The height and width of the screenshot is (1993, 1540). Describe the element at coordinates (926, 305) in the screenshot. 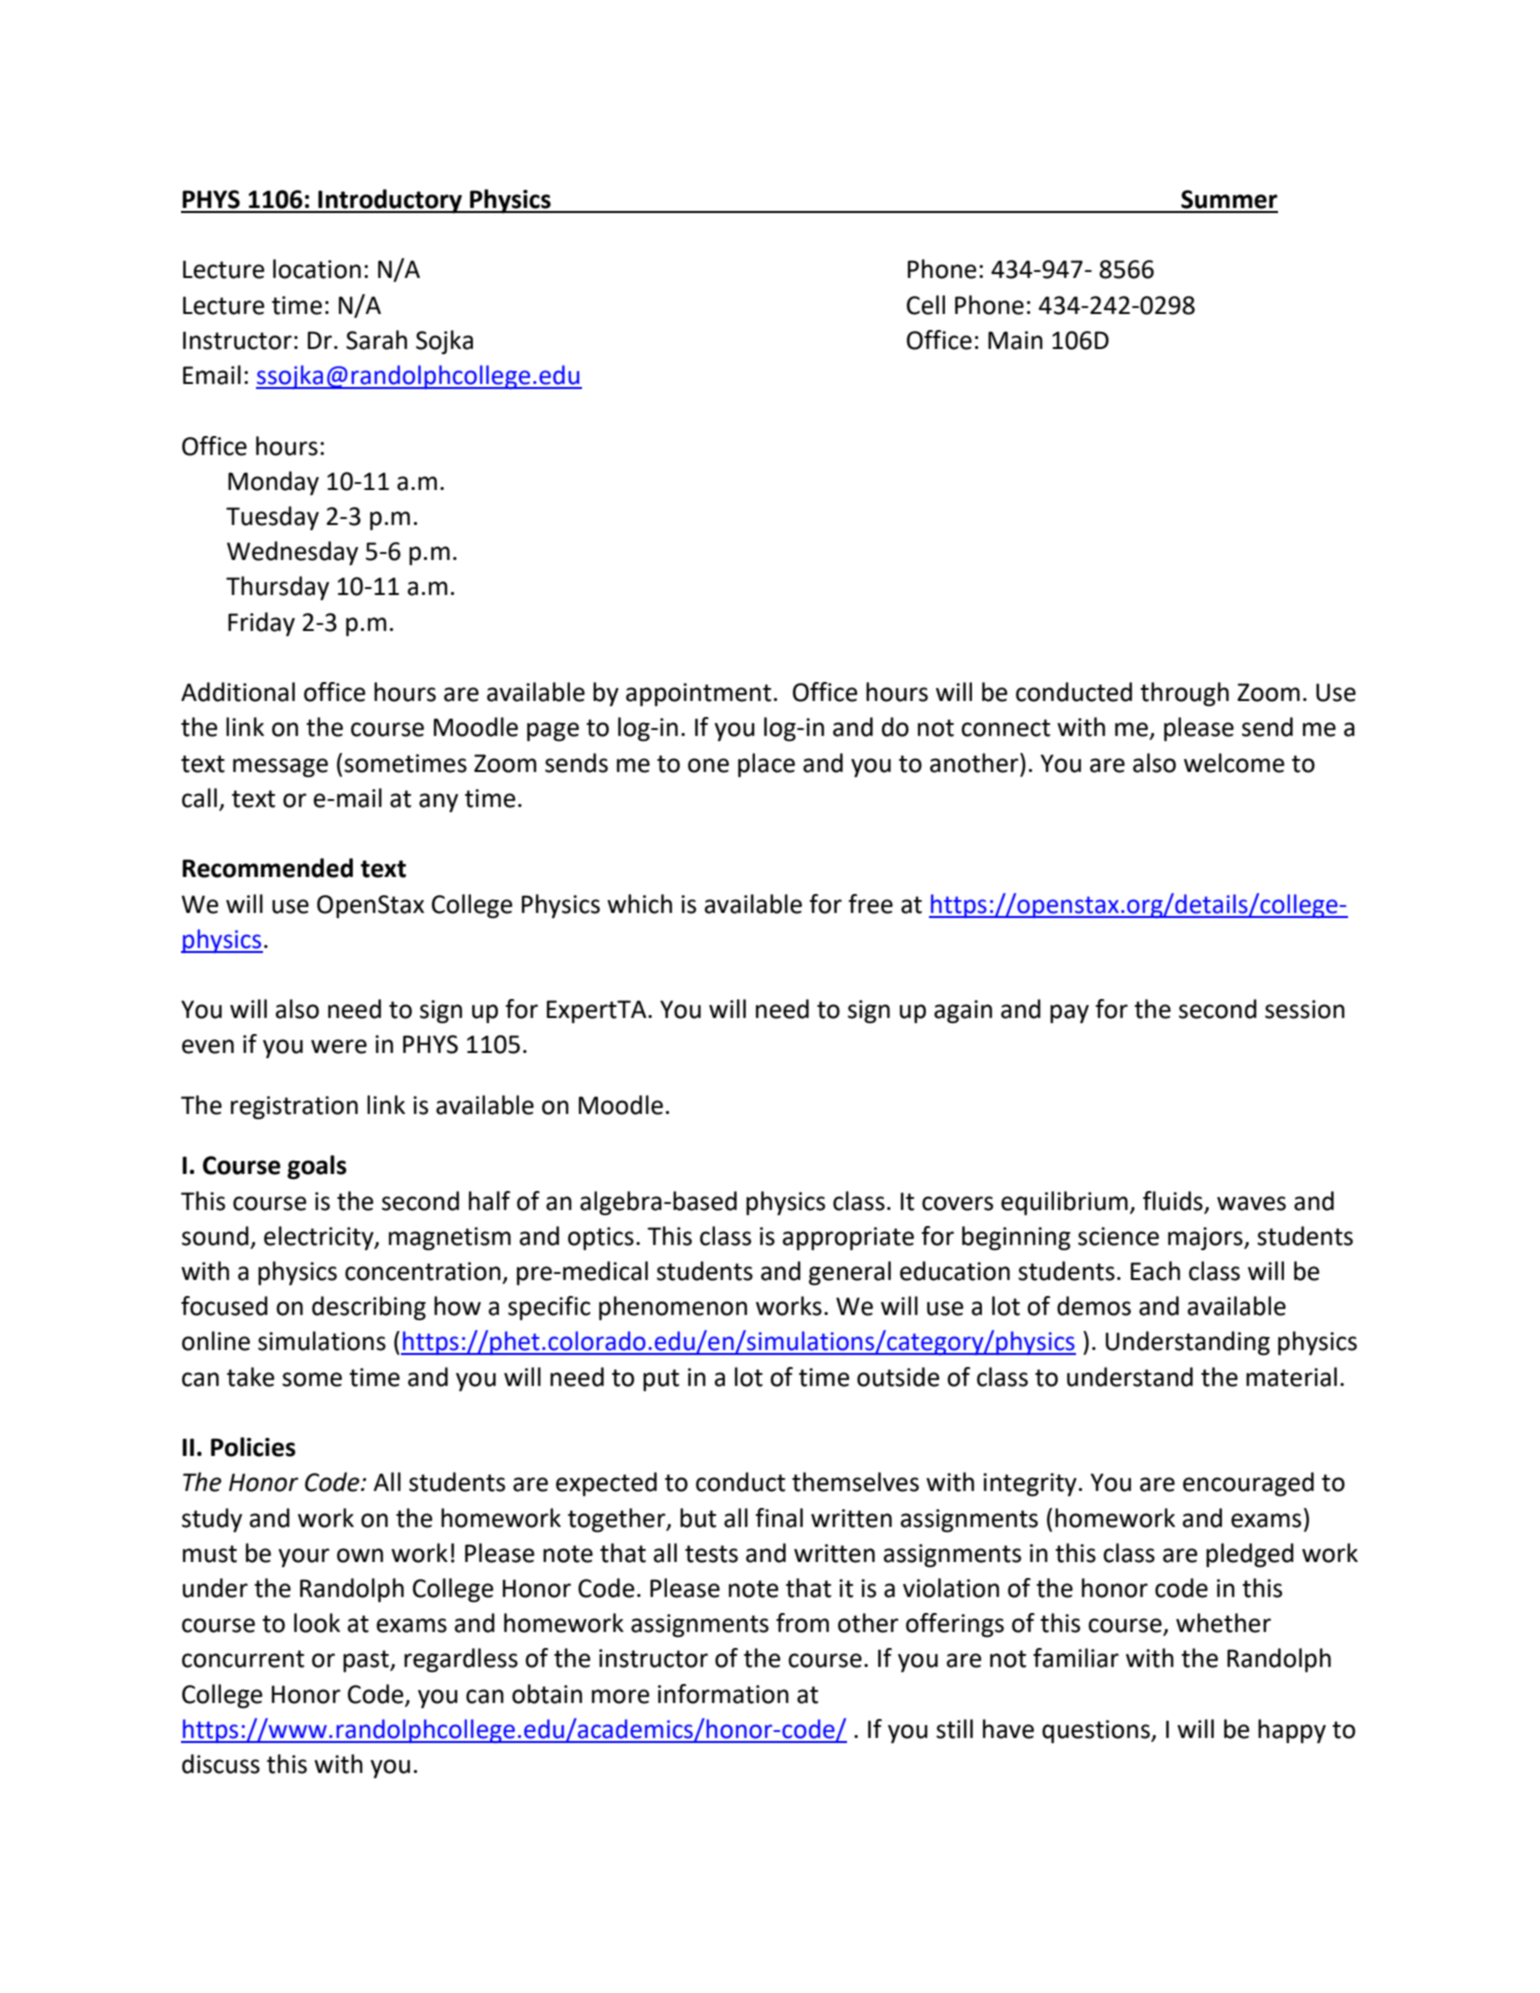

I see `Cell` at that location.
